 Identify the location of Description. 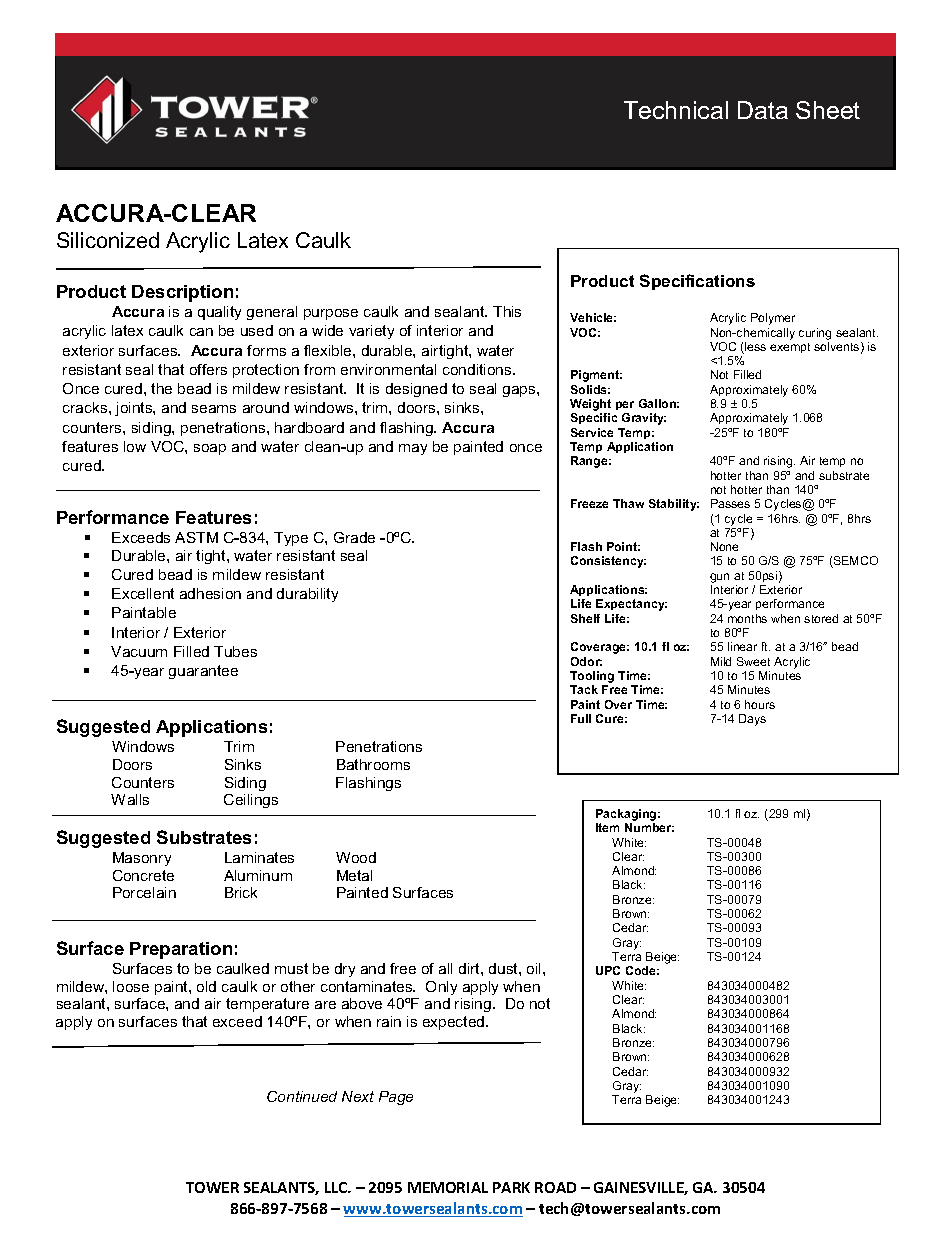
(182, 293).
